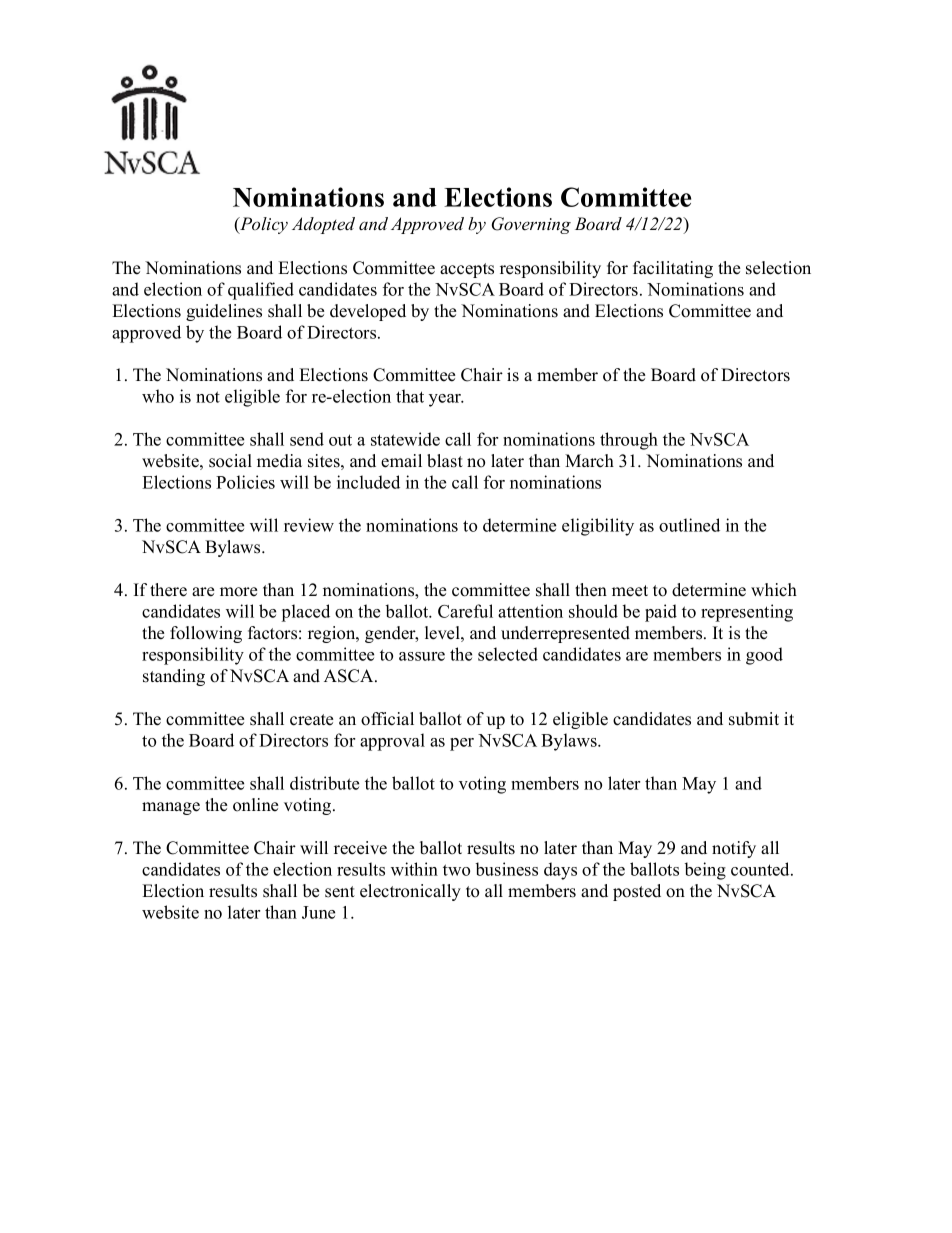  I want to click on June, so click(318, 912).
